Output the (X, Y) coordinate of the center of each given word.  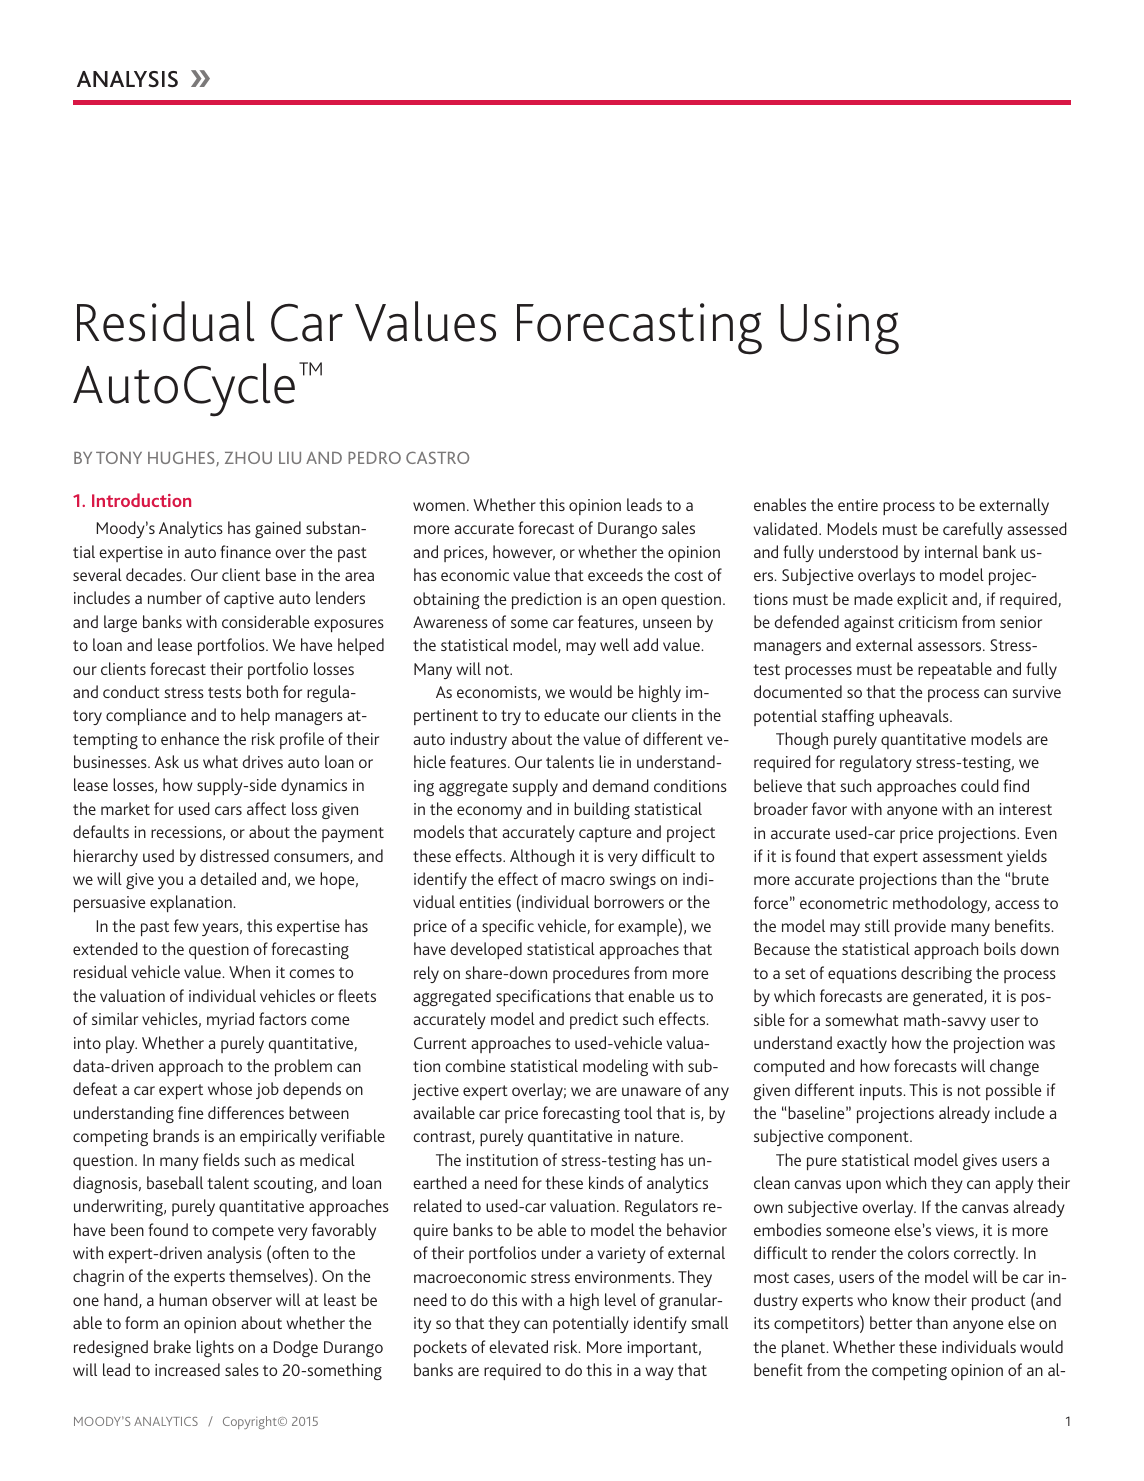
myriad (230, 1020)
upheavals (915, 717)
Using (839, 329)
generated (949, 997)
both (262, 691)
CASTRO (437, 457)
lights (215, 1348)
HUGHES (182, 458)
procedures (591, 974)
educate (571, 714)
